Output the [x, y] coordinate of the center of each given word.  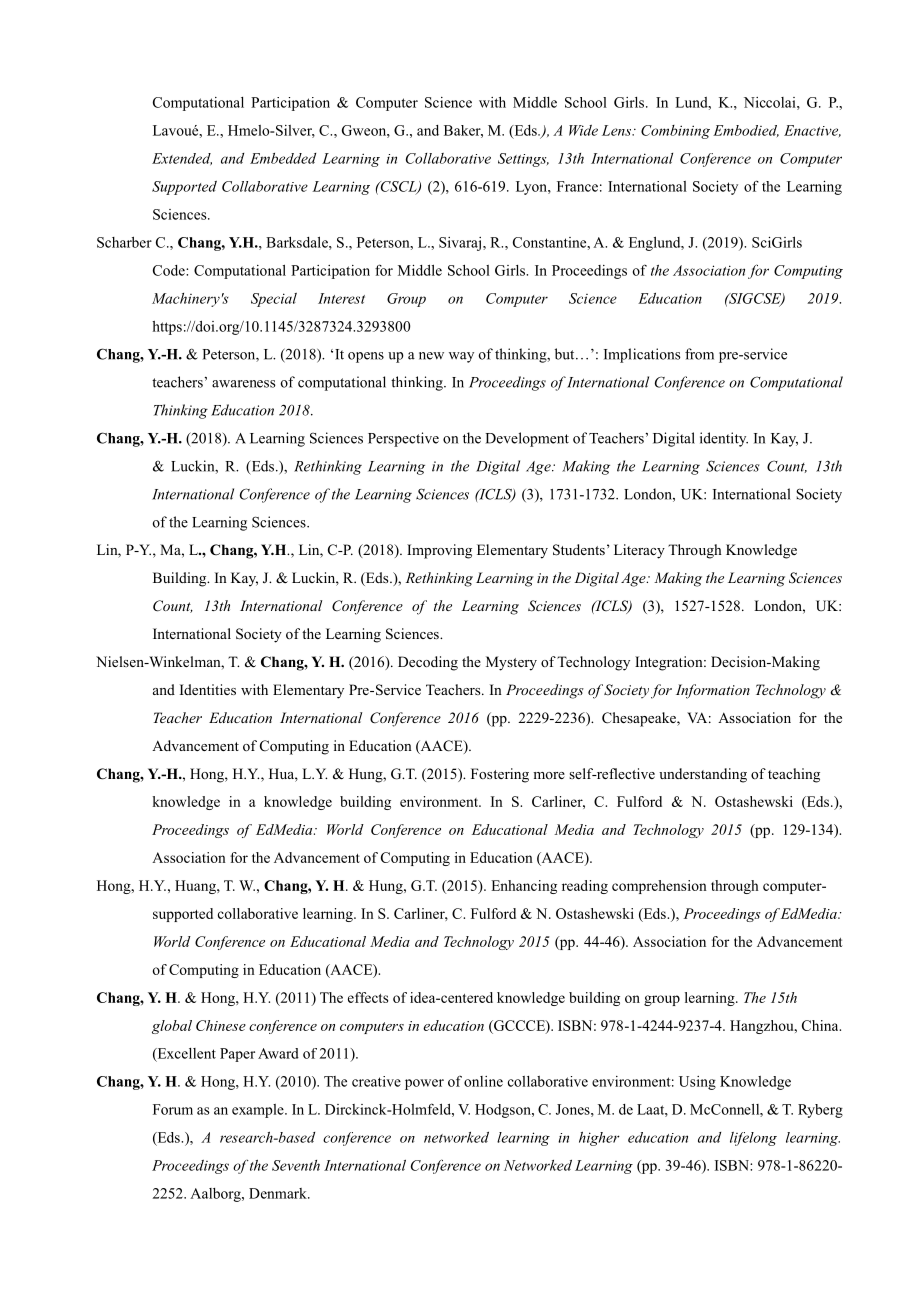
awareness [244, 384]
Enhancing [524, 887]
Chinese [221, 1025]
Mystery [511, 663]
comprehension [659, 887]
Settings [523, 160]
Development [527, 439]
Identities [208, 689]
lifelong [753, 1139]
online [483, 1081]
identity [724, 439]
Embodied [746, 131]
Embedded [283, 158]
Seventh [296, 1165]
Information [713, 691]
